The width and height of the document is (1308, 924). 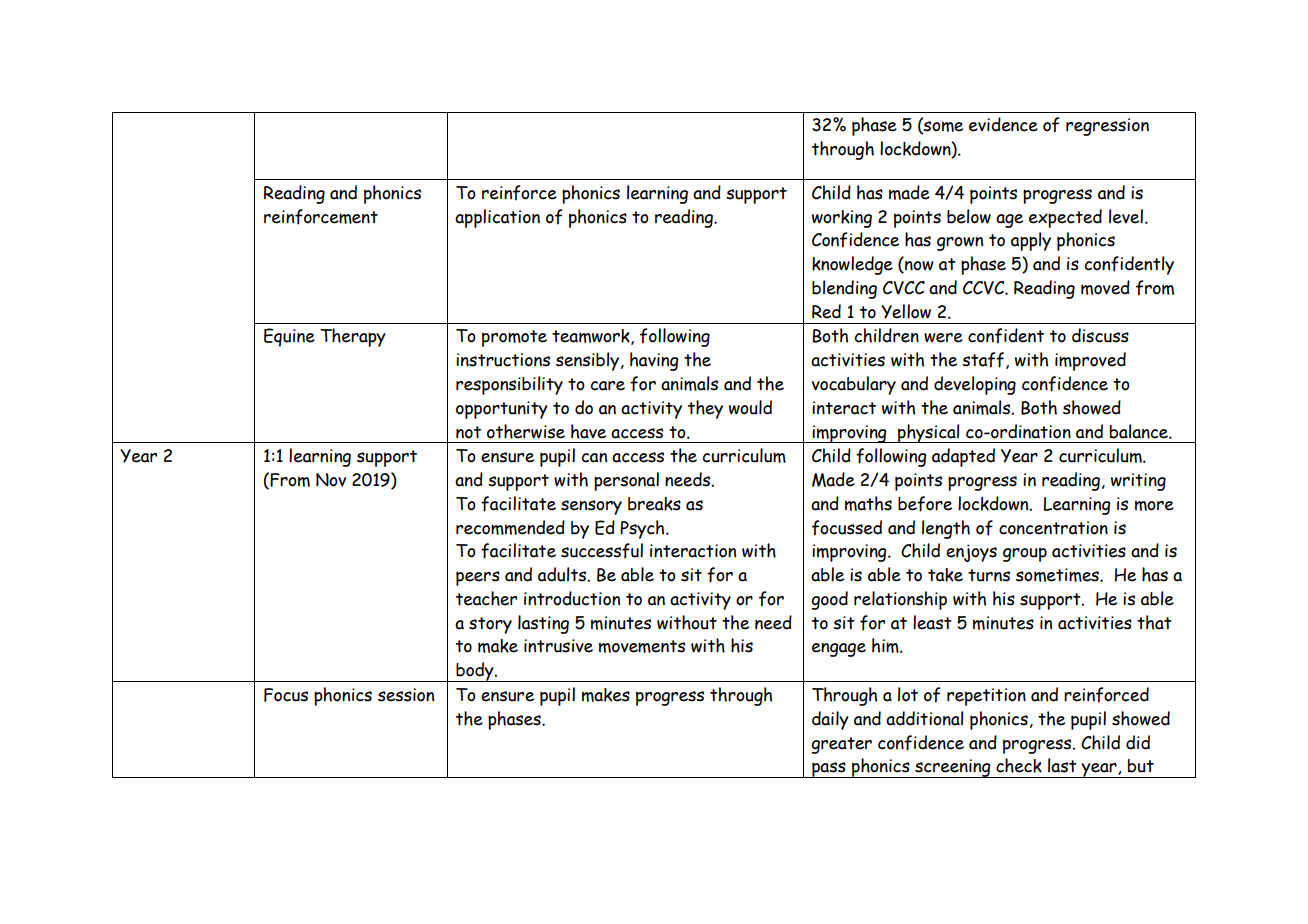 I want to click on check, so click(x=1019, y=765).
